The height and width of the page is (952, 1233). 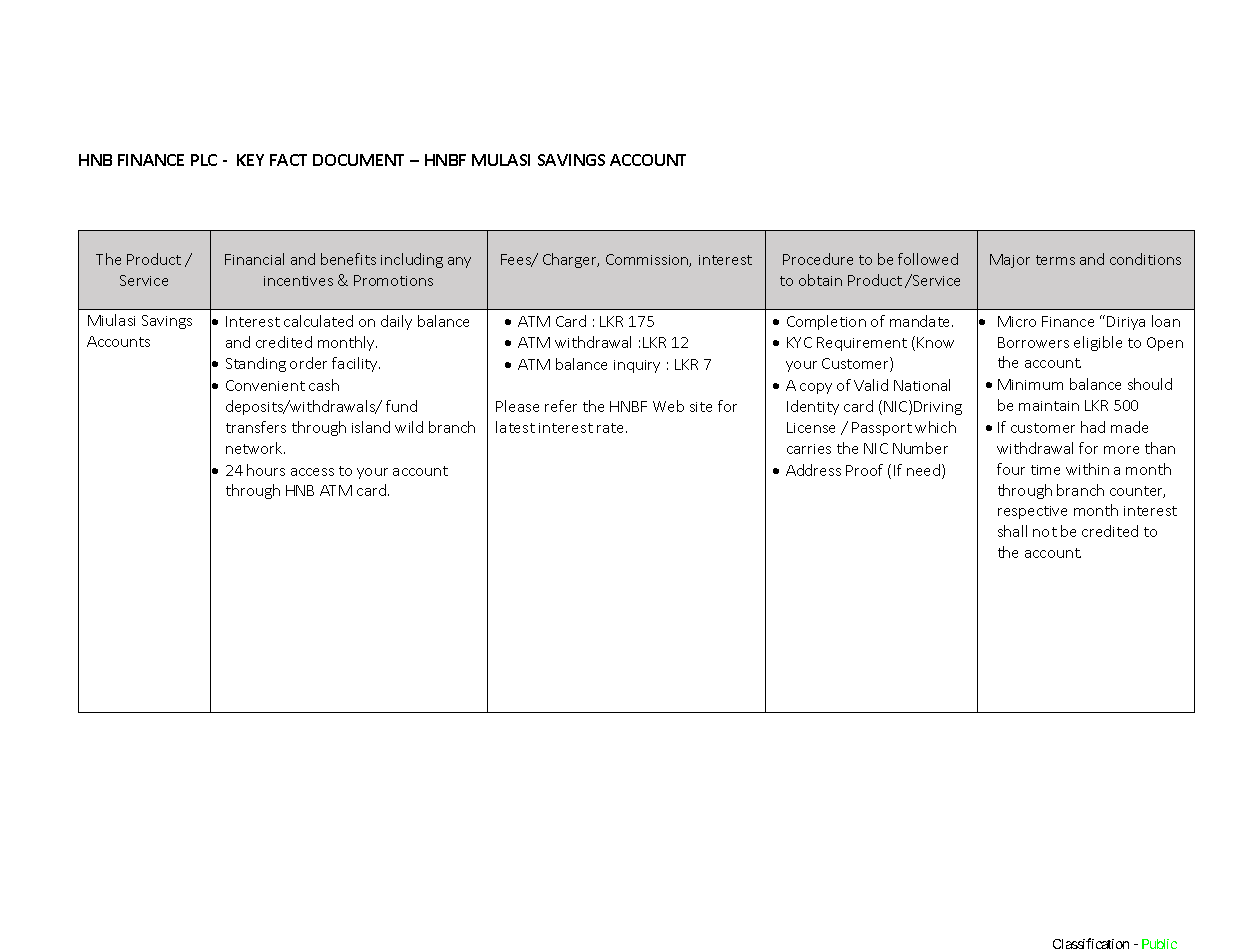 What do you see at coordinates (701, 407) in the page?
I see `site` at bounding box center [701, 407].
